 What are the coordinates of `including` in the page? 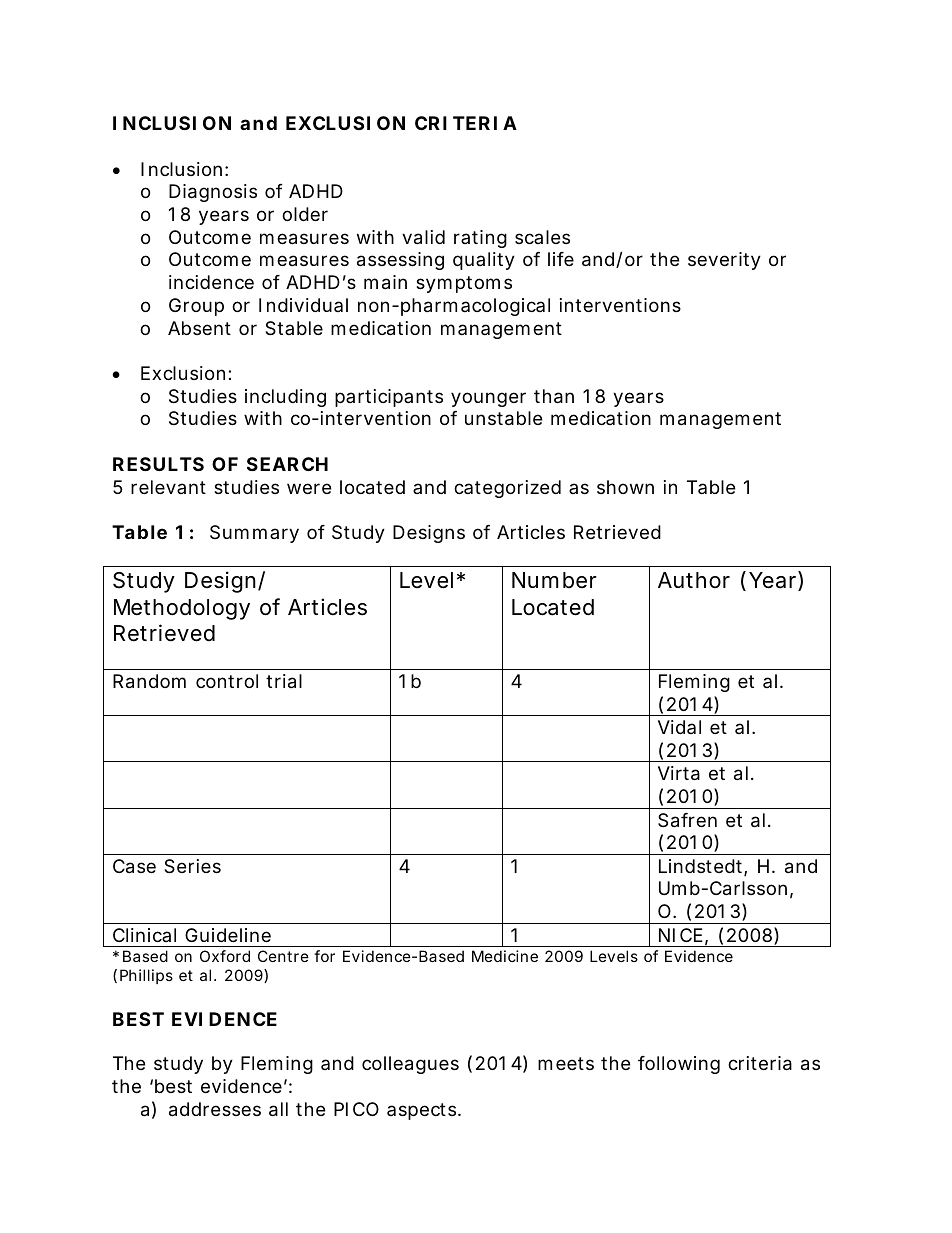 It's located at (285, 398).
